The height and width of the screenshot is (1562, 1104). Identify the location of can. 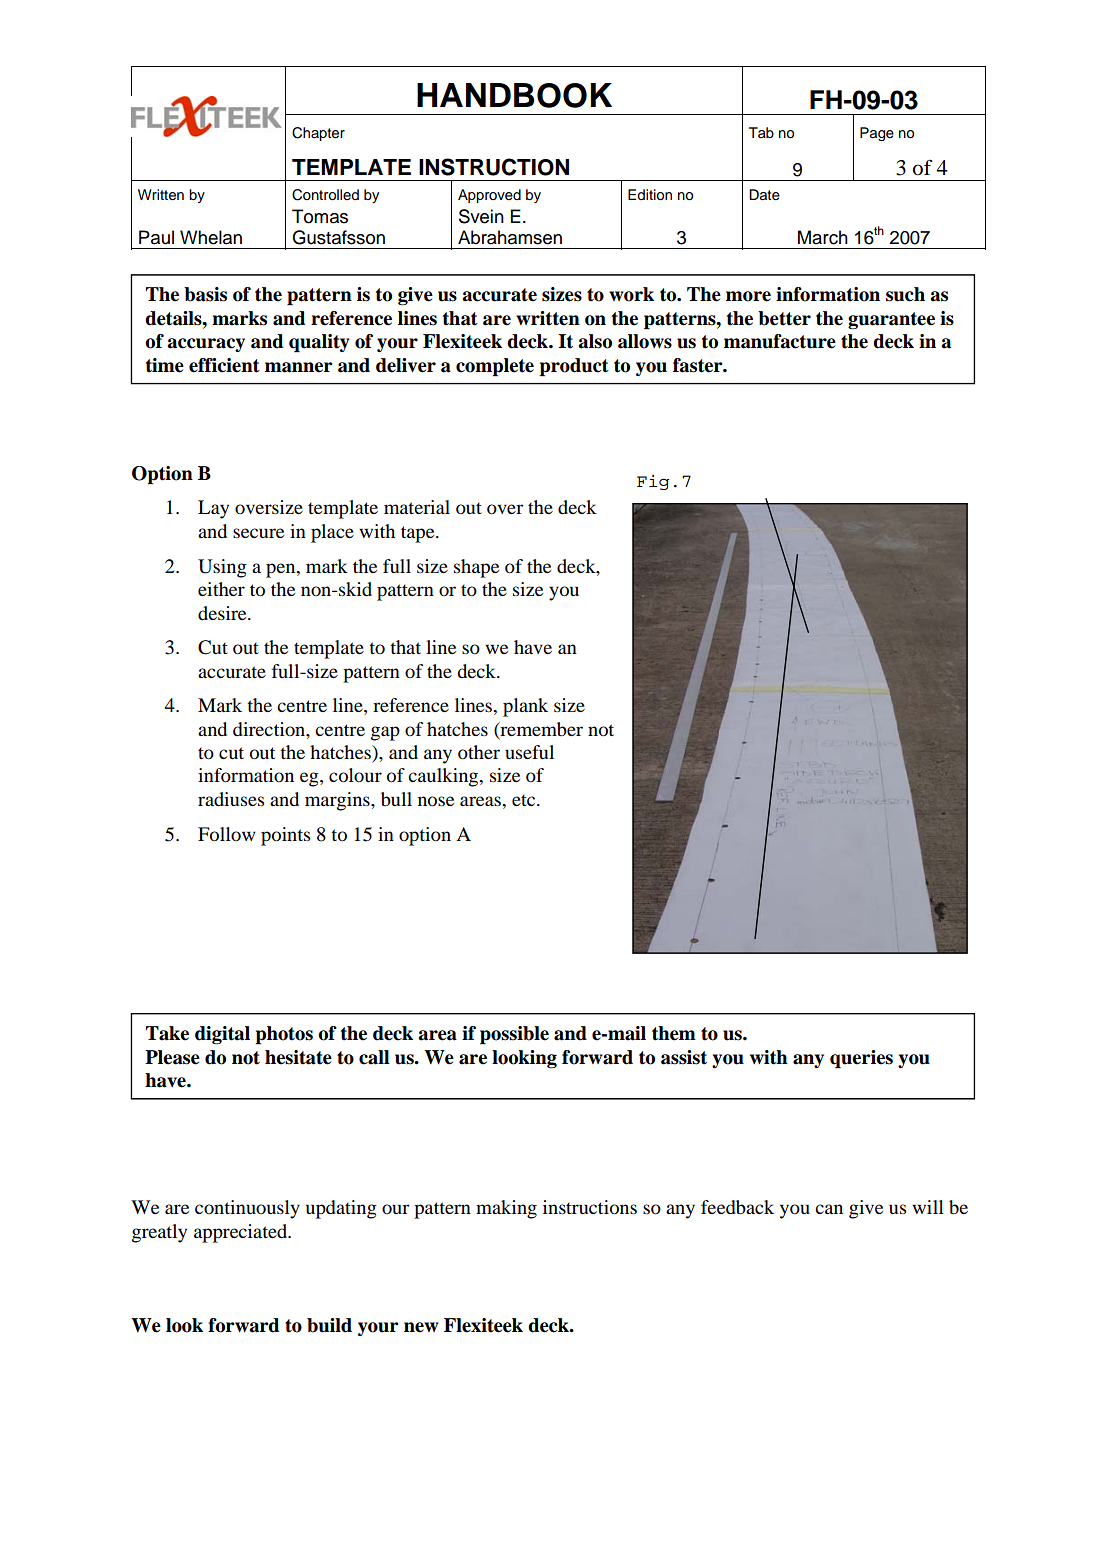
(829, 1209).
